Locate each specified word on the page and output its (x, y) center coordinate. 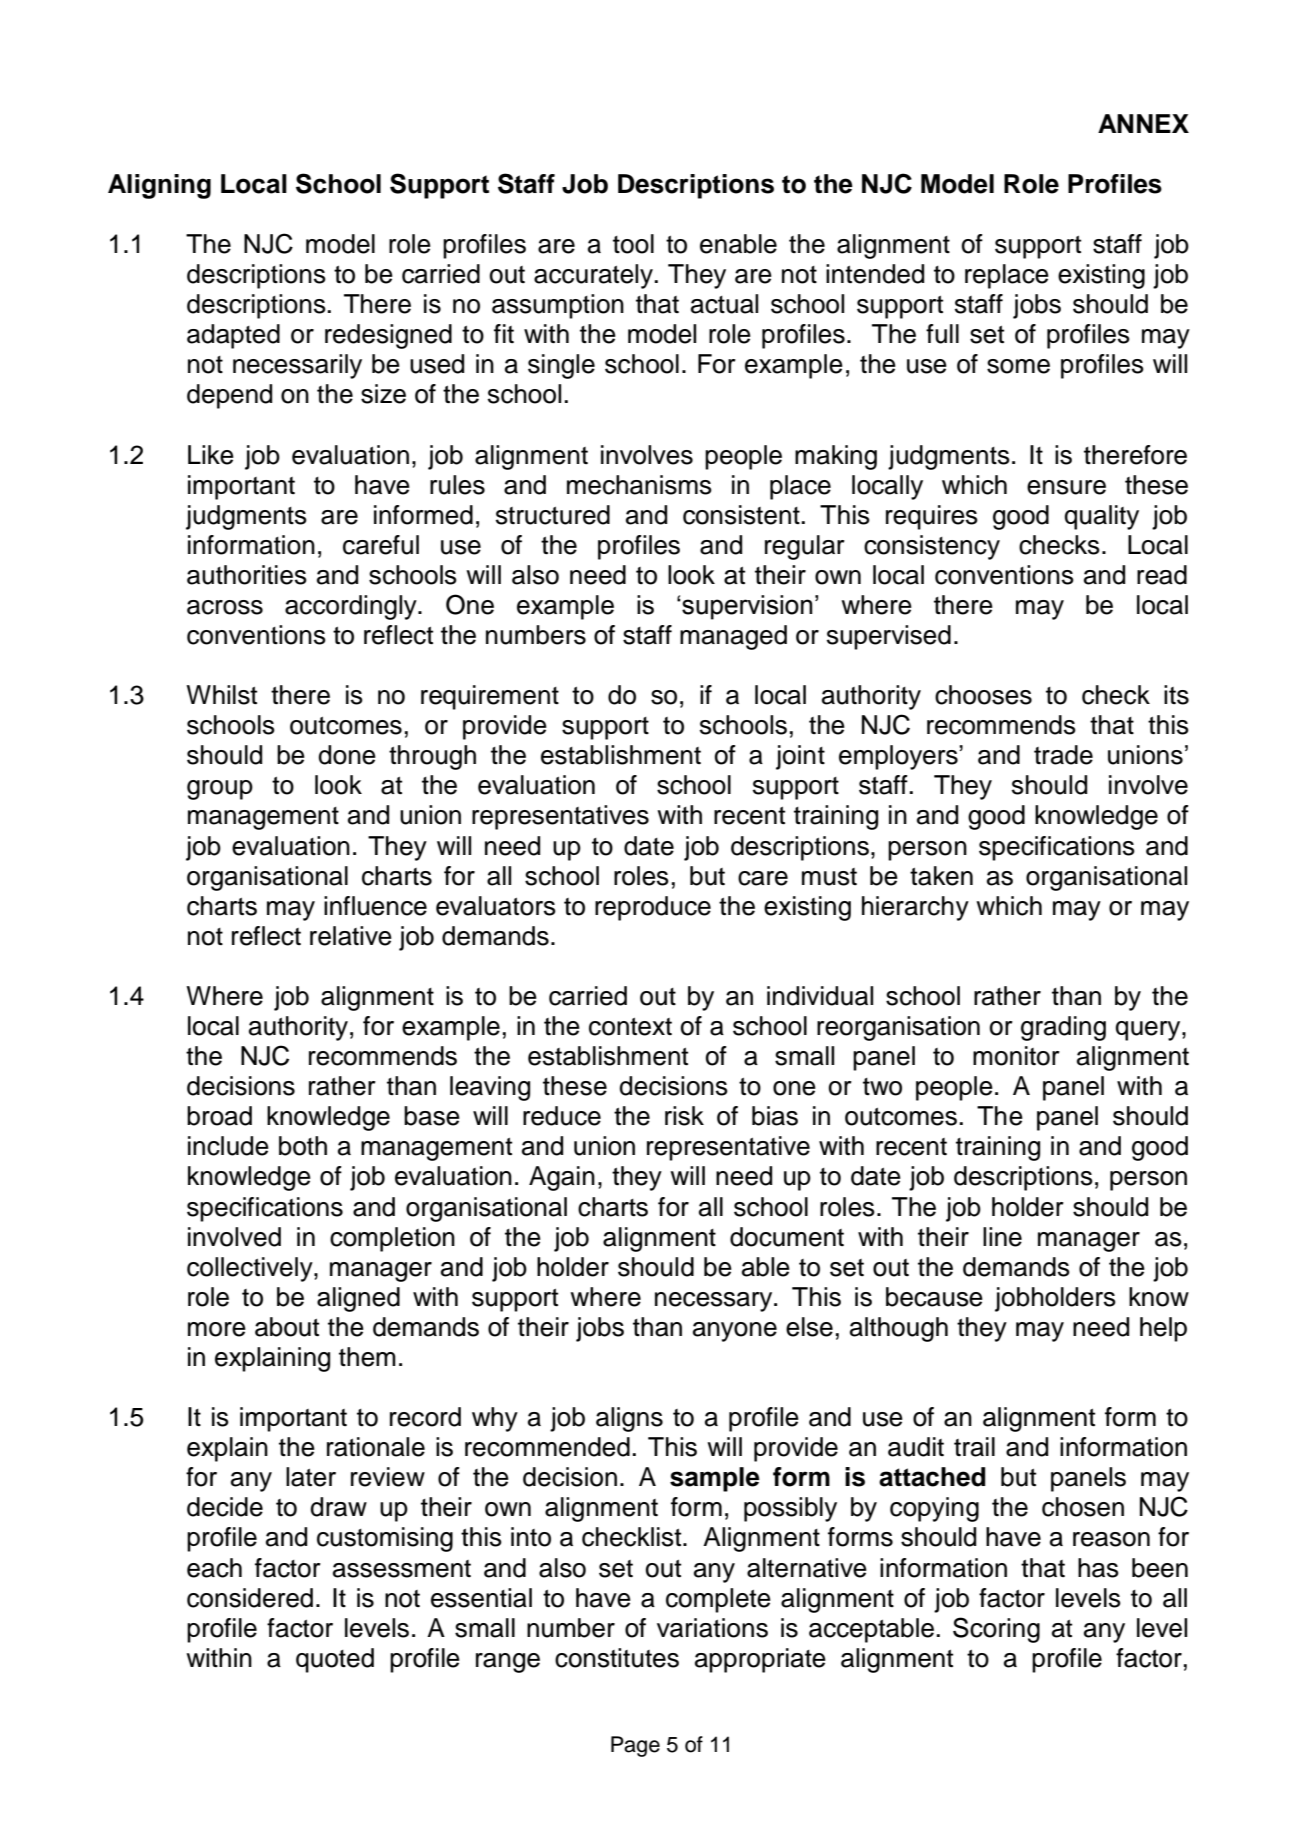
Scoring (996, 1630)
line (1002, 1237)
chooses (983, 695)
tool (633, 244)
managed (733, 637)
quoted (335, 1660)
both (303, 1146)
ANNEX (1143, 123)
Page (635, 1746)
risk (684, 1116)
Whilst (221, 695)
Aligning (159, 186)
